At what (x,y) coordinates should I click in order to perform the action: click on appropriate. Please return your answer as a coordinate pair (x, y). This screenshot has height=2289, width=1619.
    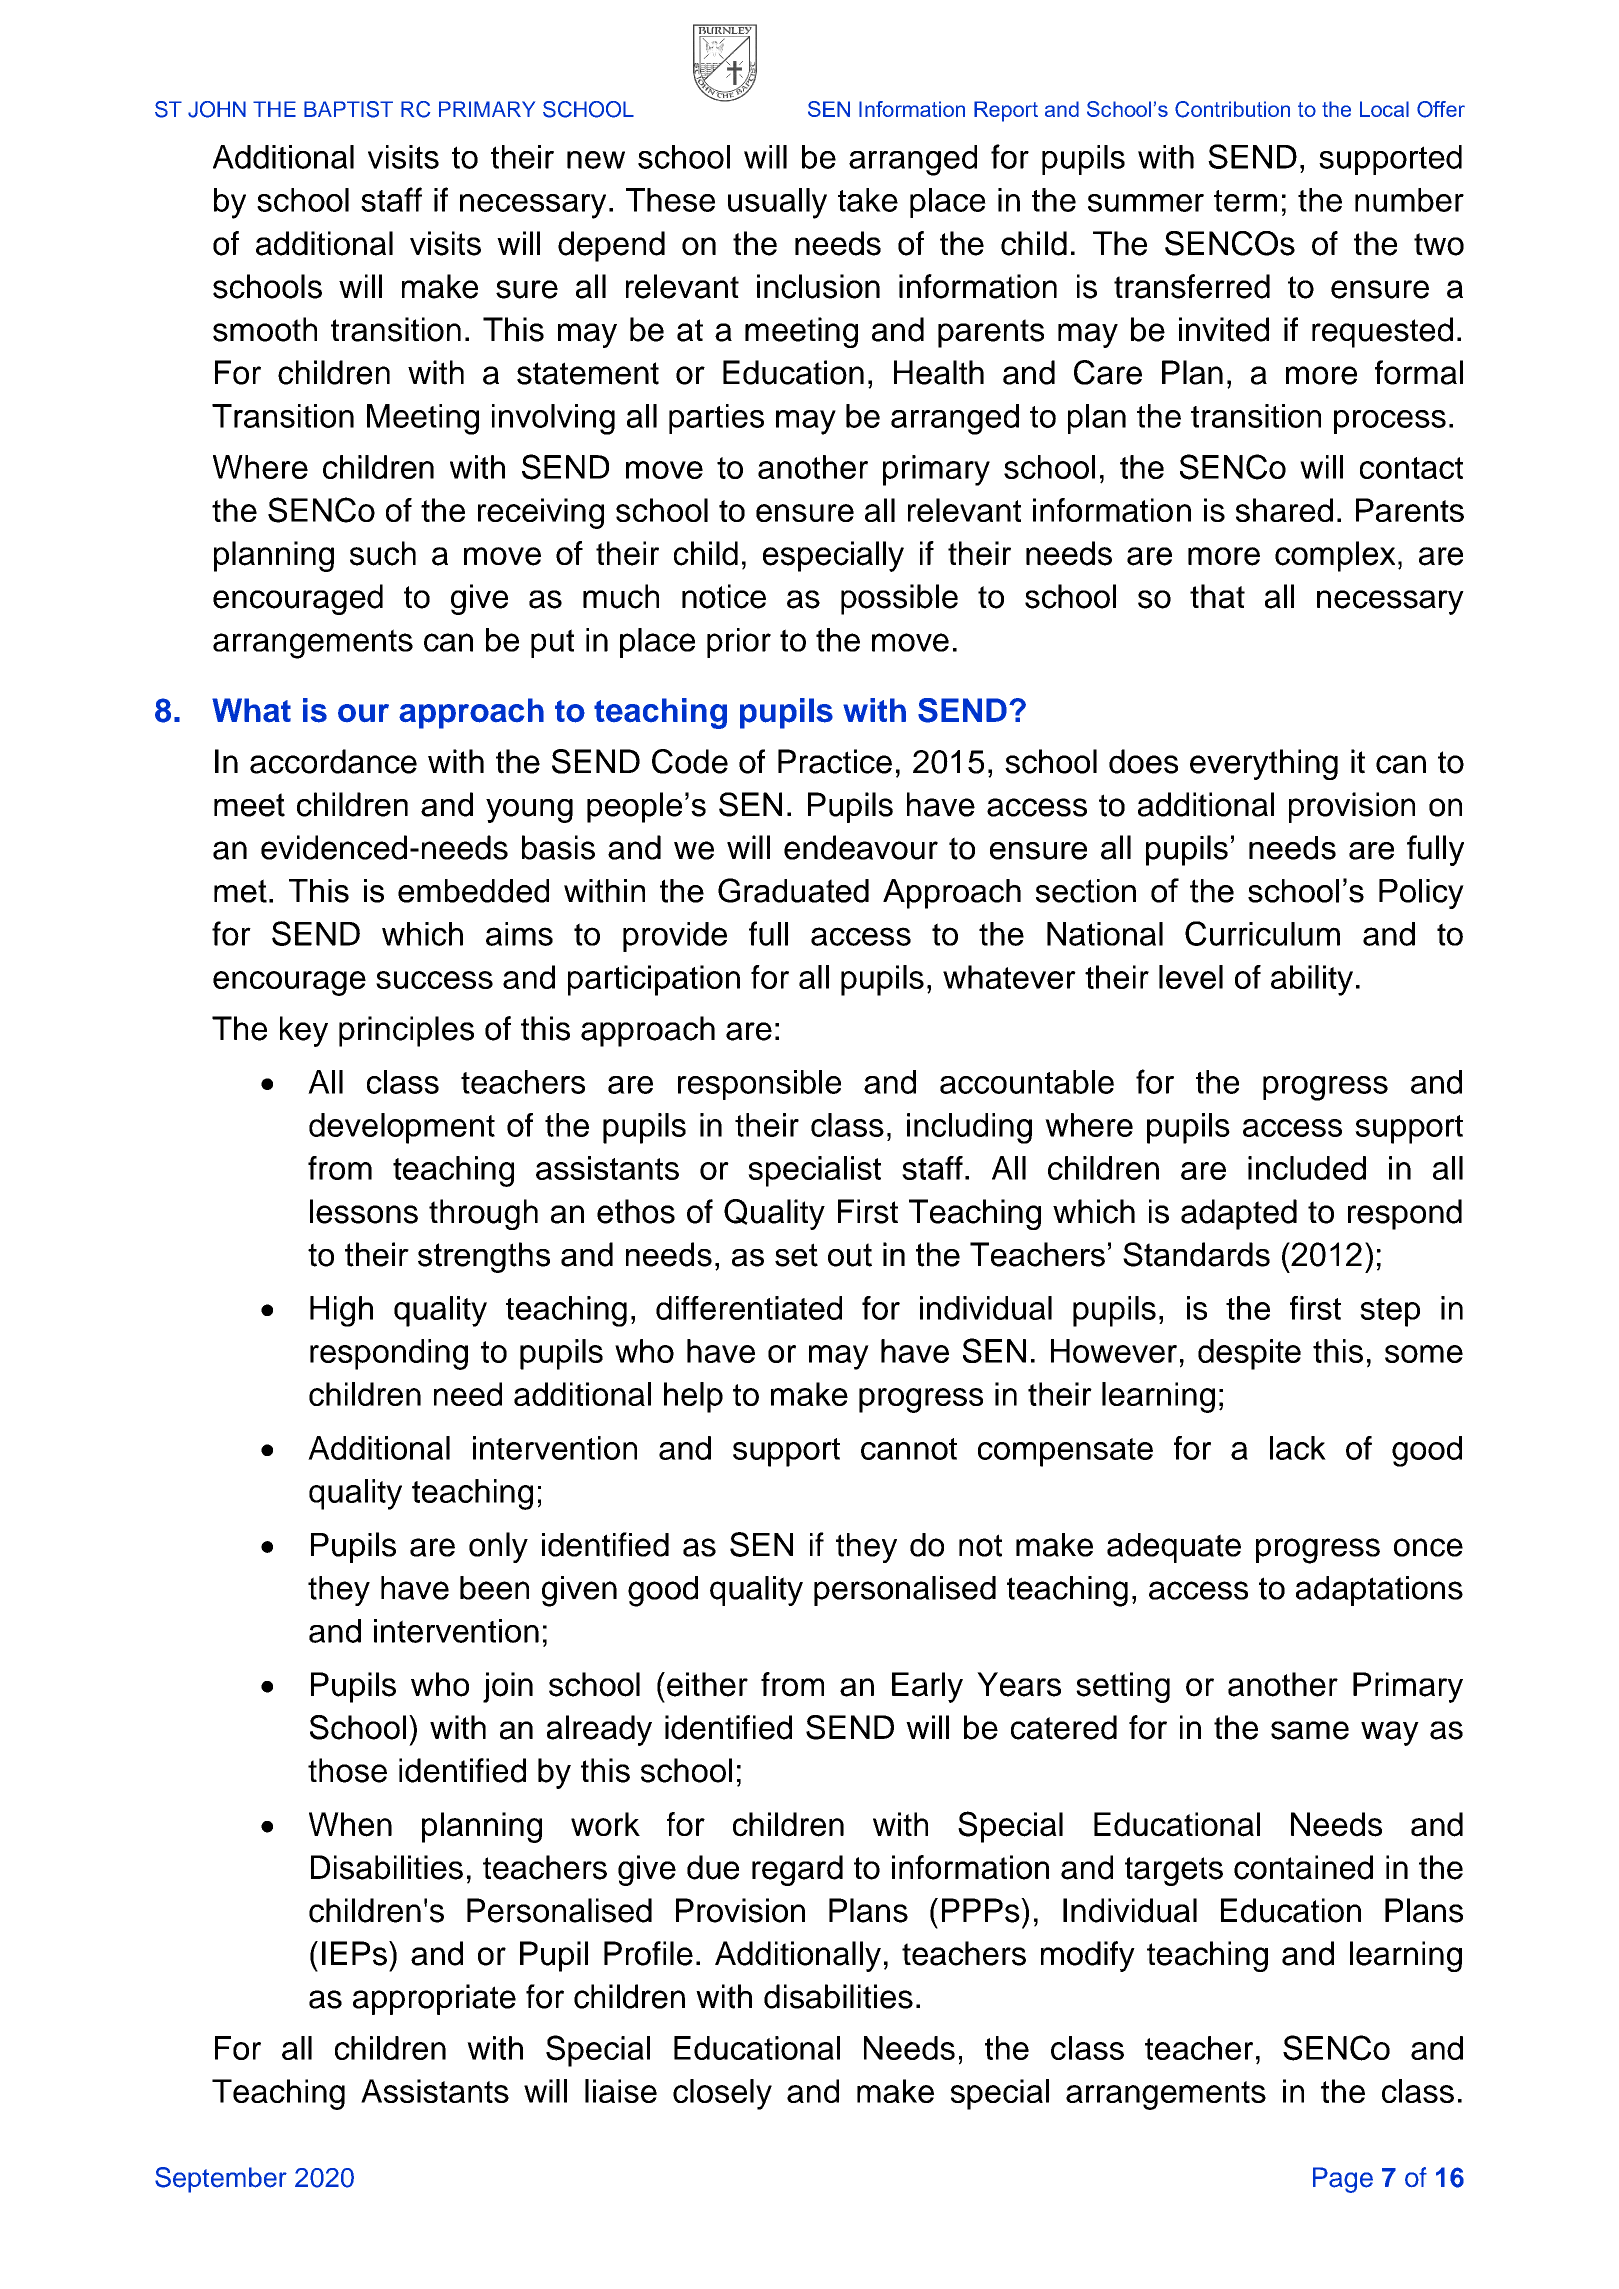
    Looking at the image, I should click on (434, 1999).
